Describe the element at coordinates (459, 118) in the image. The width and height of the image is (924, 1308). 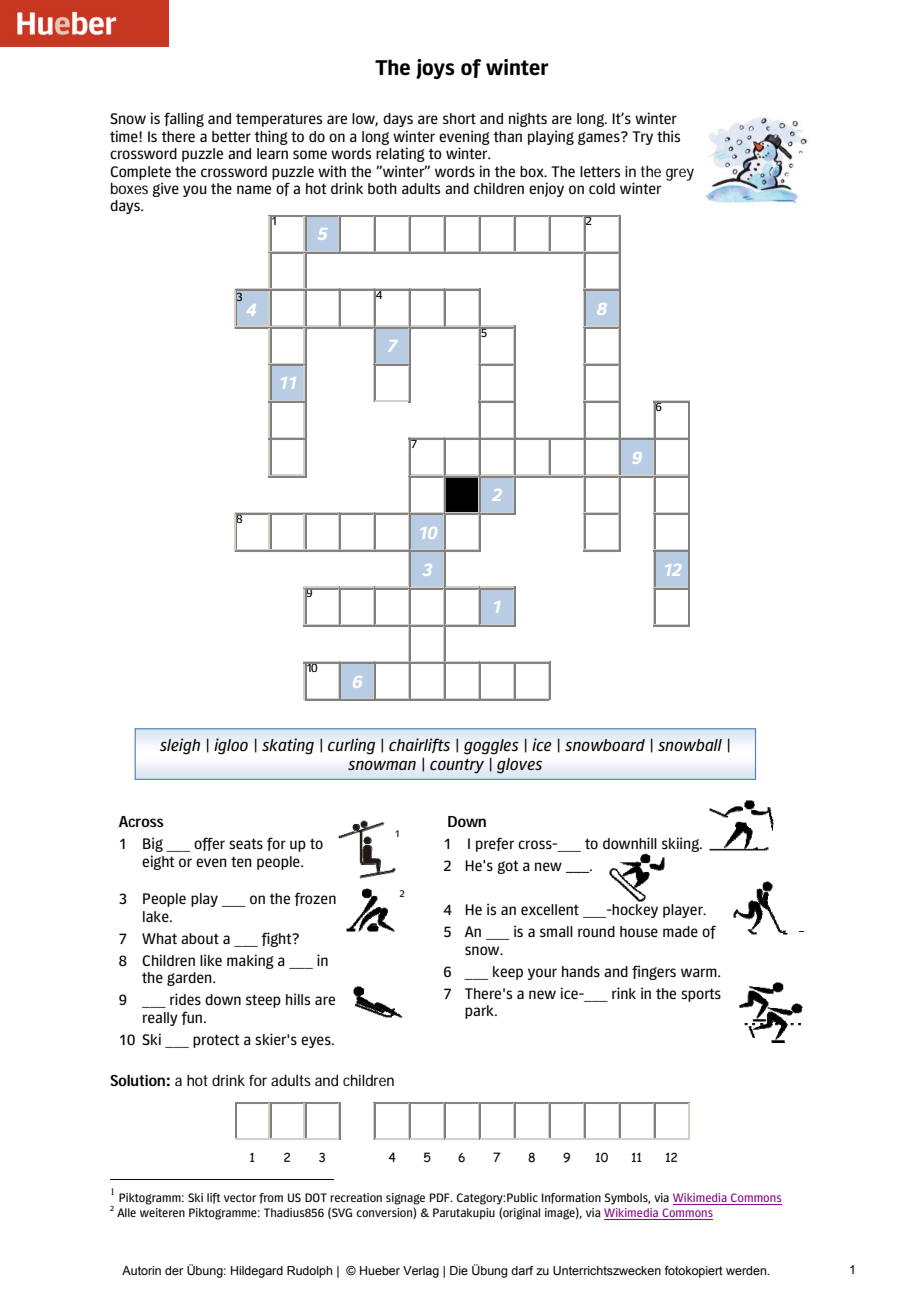
I see `short` at that location.
